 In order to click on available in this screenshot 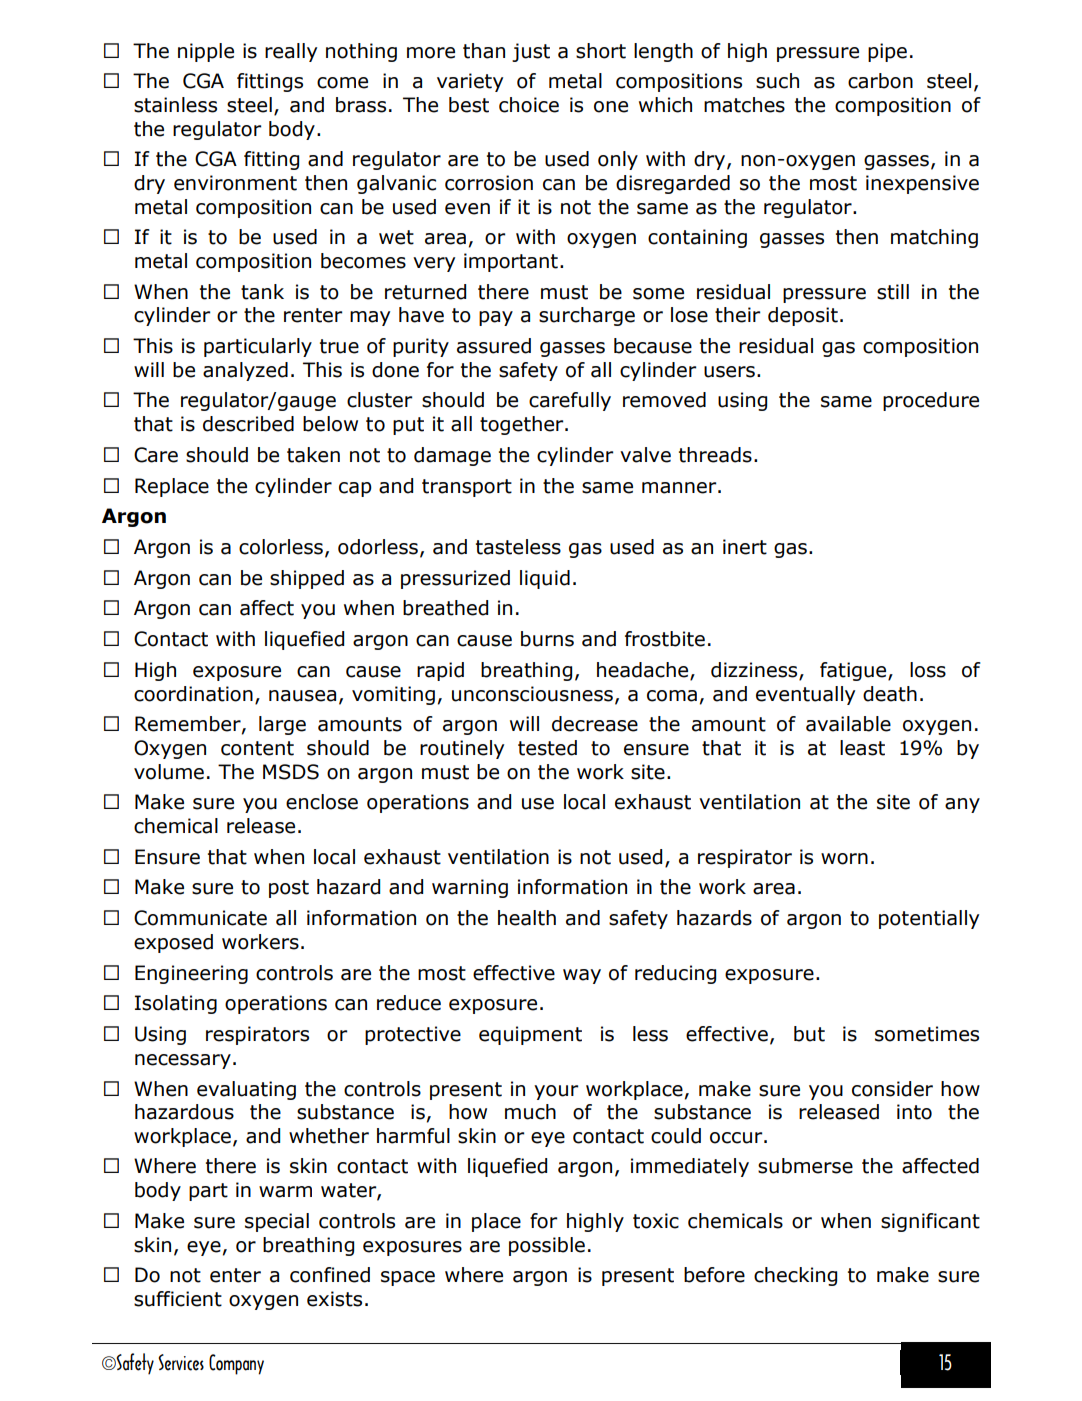, I will do `click(848, 724)`.
